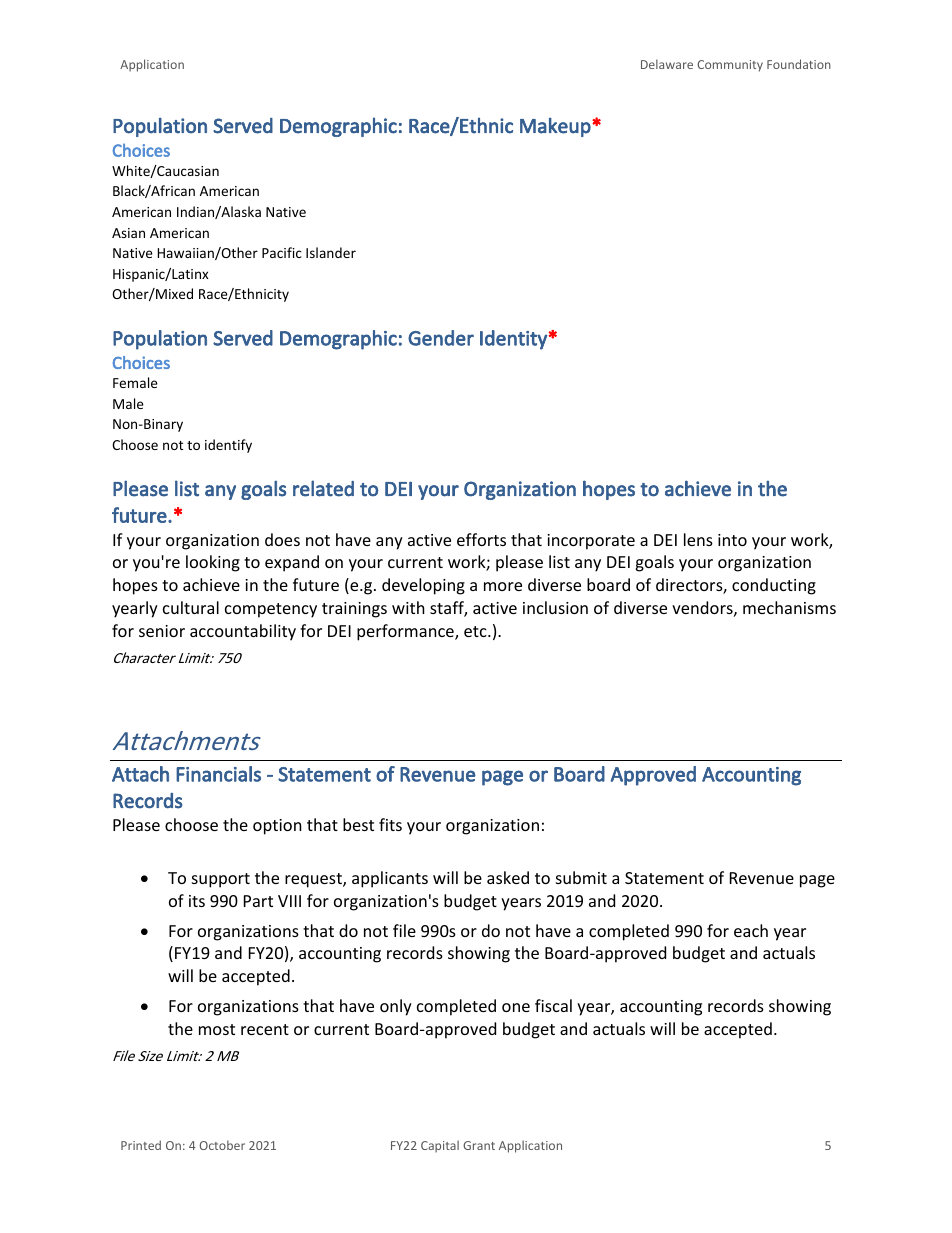 The height and width of the page is (1233, 952). I want to click on conducting, so click(774, 586).
